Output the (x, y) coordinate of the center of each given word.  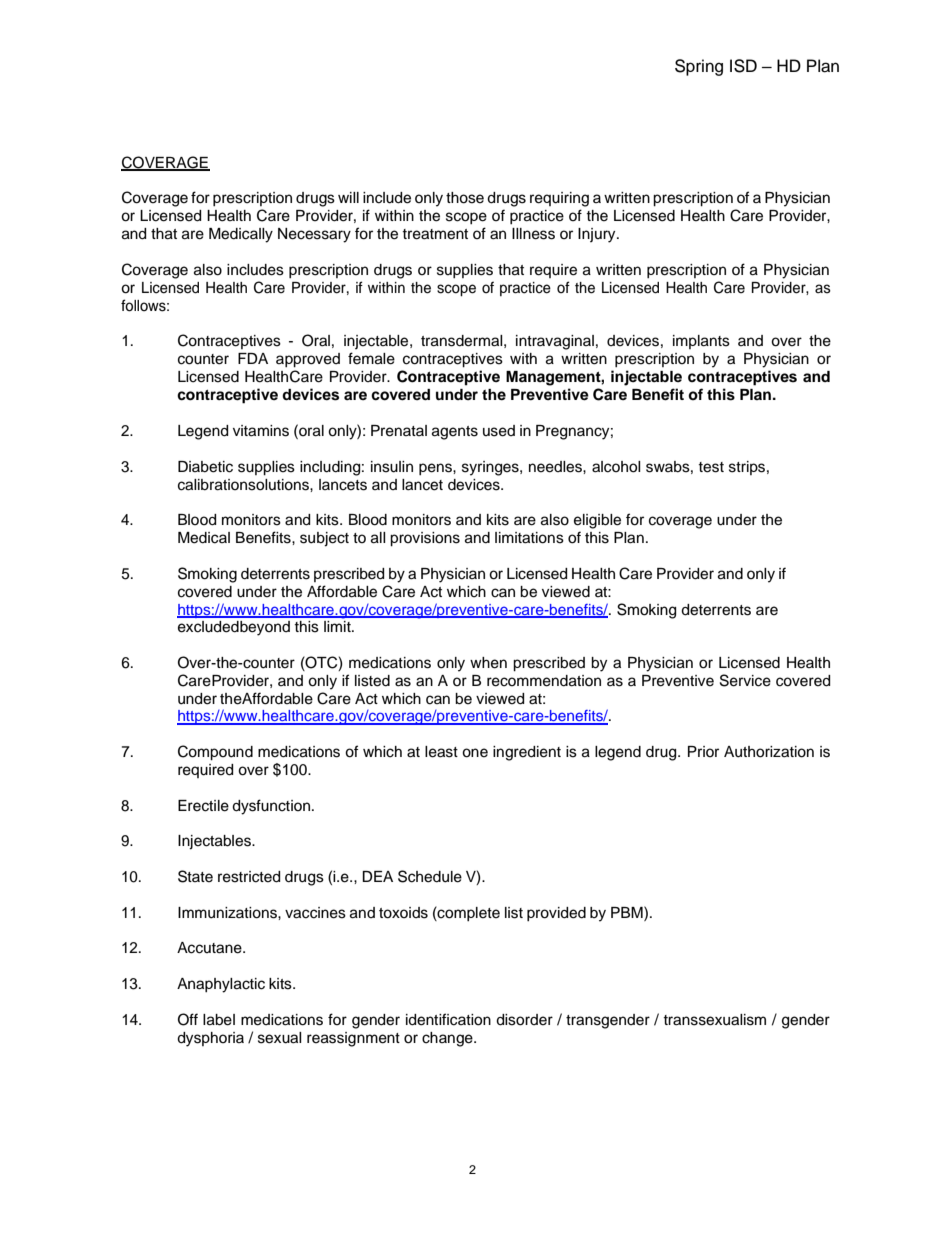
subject (324, 539)
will (348, 197)
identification (448, 1019)
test (711, 467)
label (219, 1020)
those (465, 198)
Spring (699, 67)
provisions (425, 539)
